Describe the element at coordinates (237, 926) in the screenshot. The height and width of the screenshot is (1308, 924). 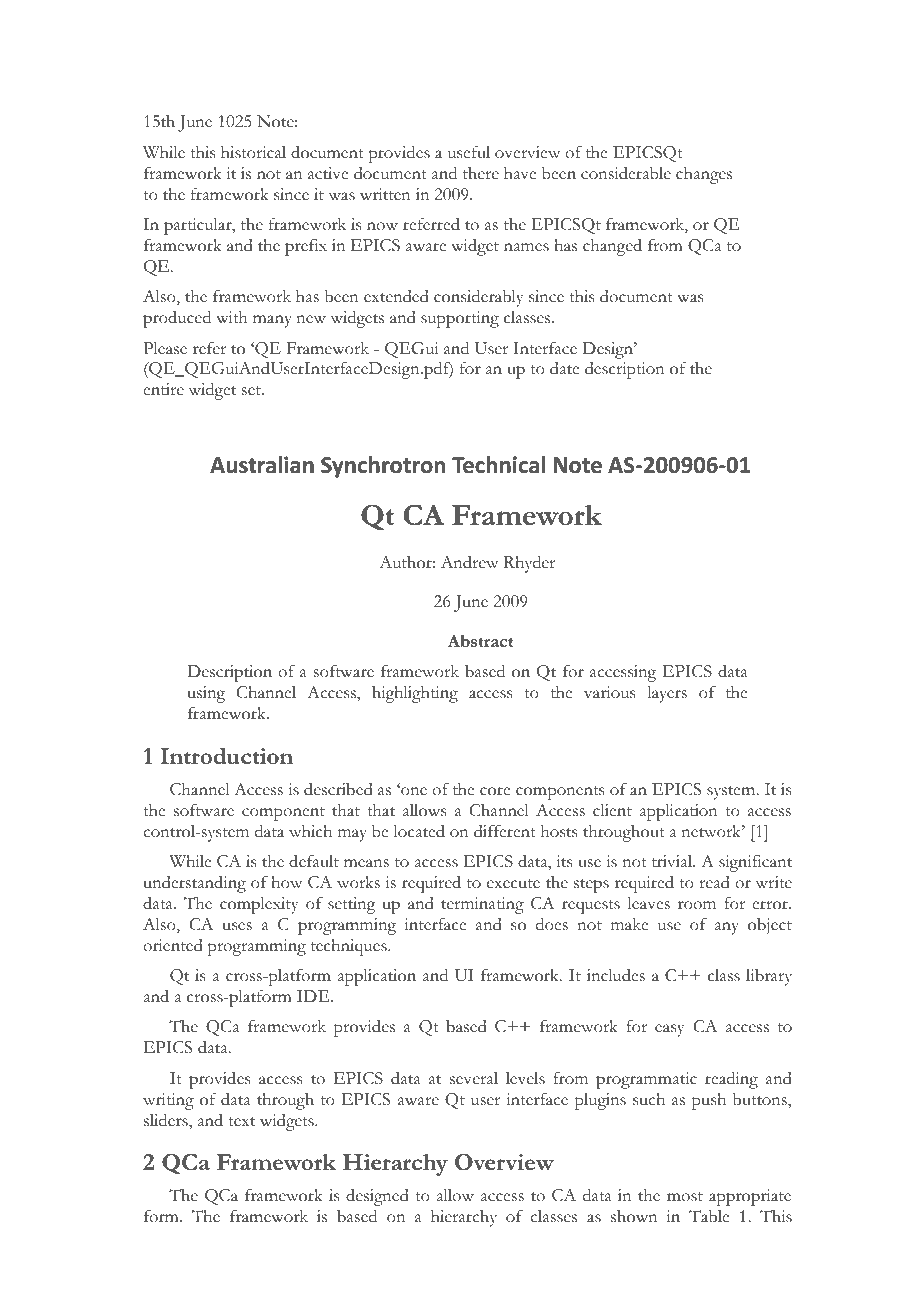
I see `uses` at that location.
